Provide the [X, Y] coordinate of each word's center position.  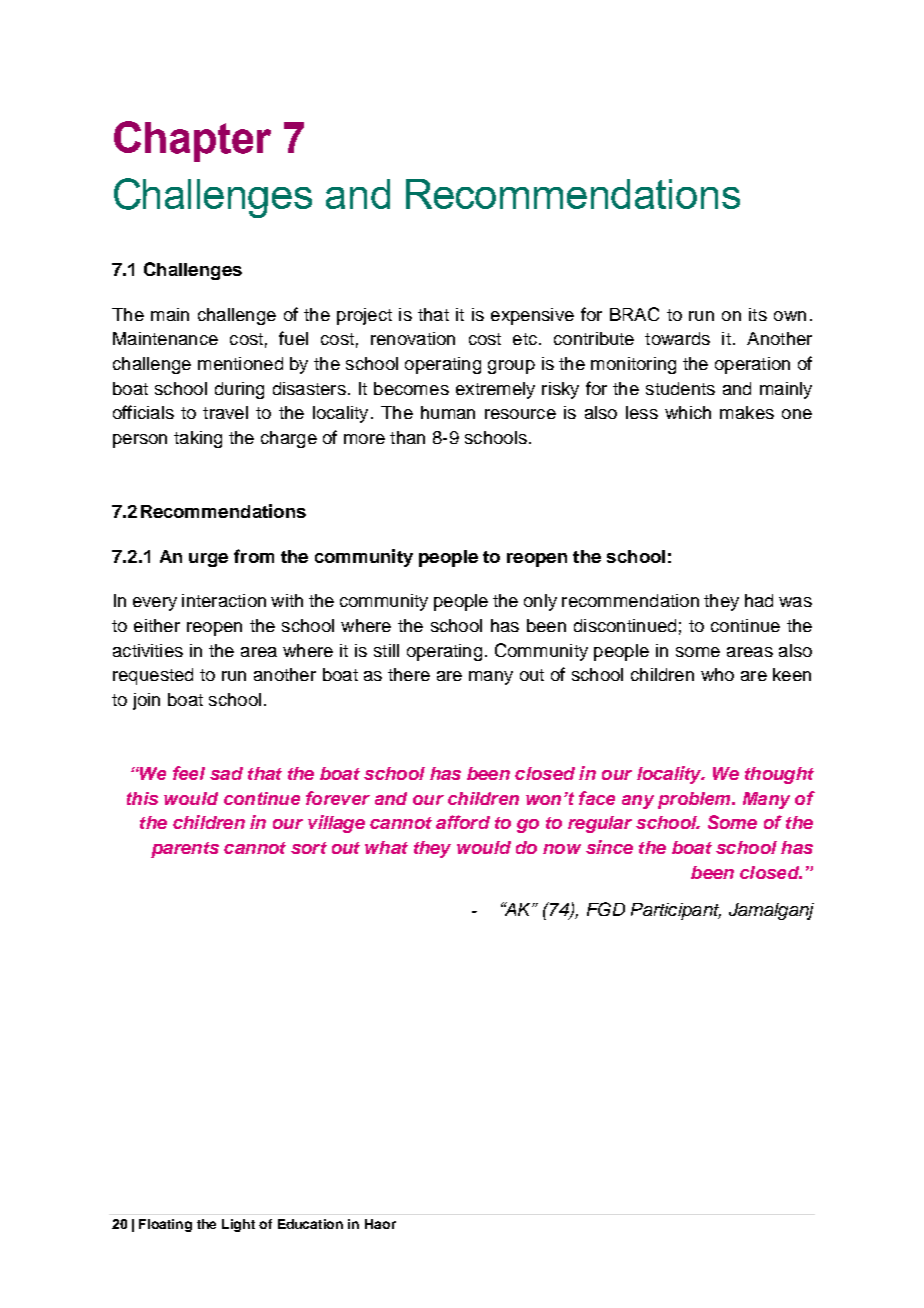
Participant [676, 911]
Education [310, 1224]
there [409, 674]
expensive [532, 316]
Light [238, 1225]
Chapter [192, 141]
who [717, 674]
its [758, 314]
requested [153, 676]
